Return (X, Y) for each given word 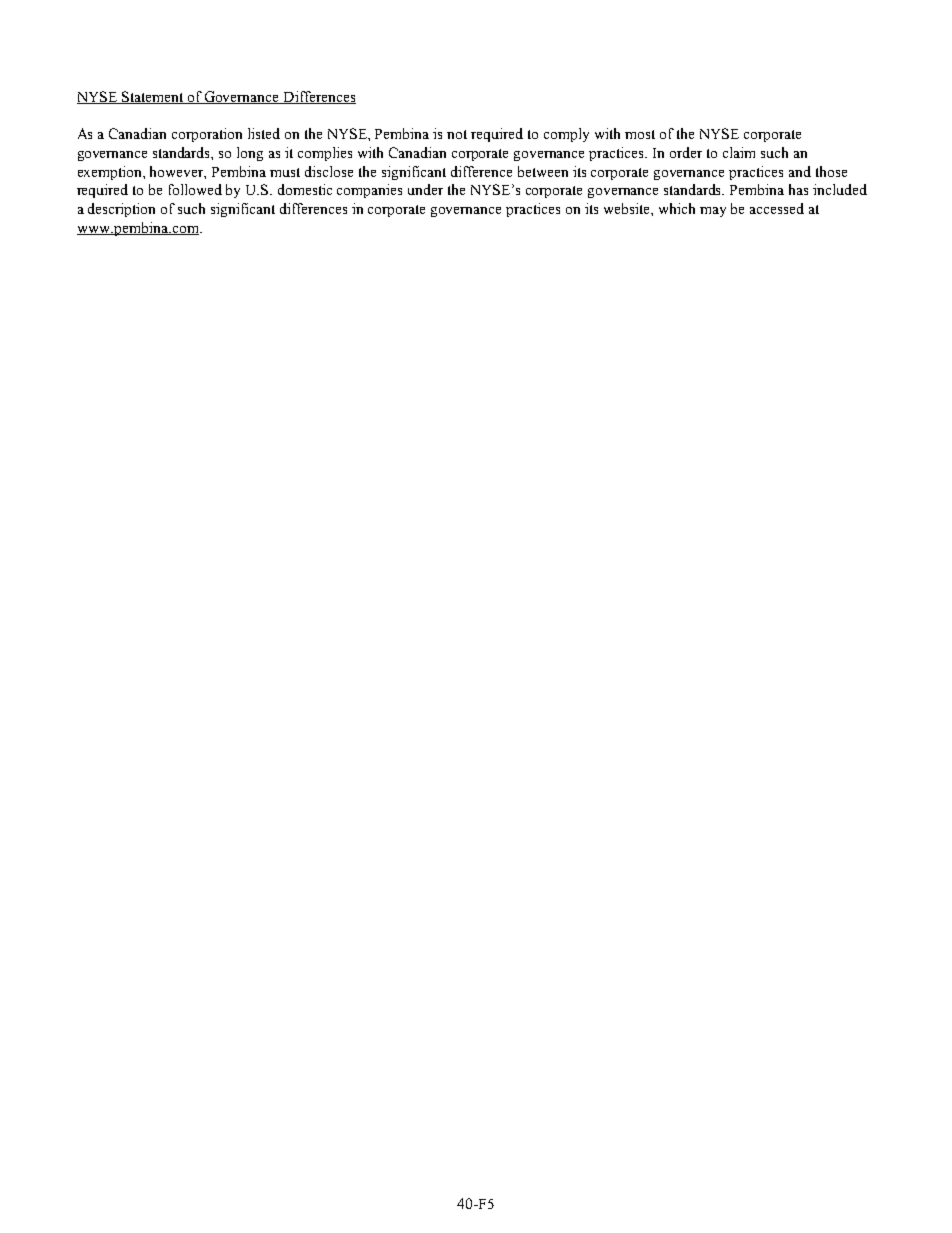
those (831, 171)
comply (566, 135)
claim (739, 152)
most (640, 134)
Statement (153, 97)
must (285, 172)
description (121, 210)
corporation (207, 135)
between (543, 171)
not (457, 134)
